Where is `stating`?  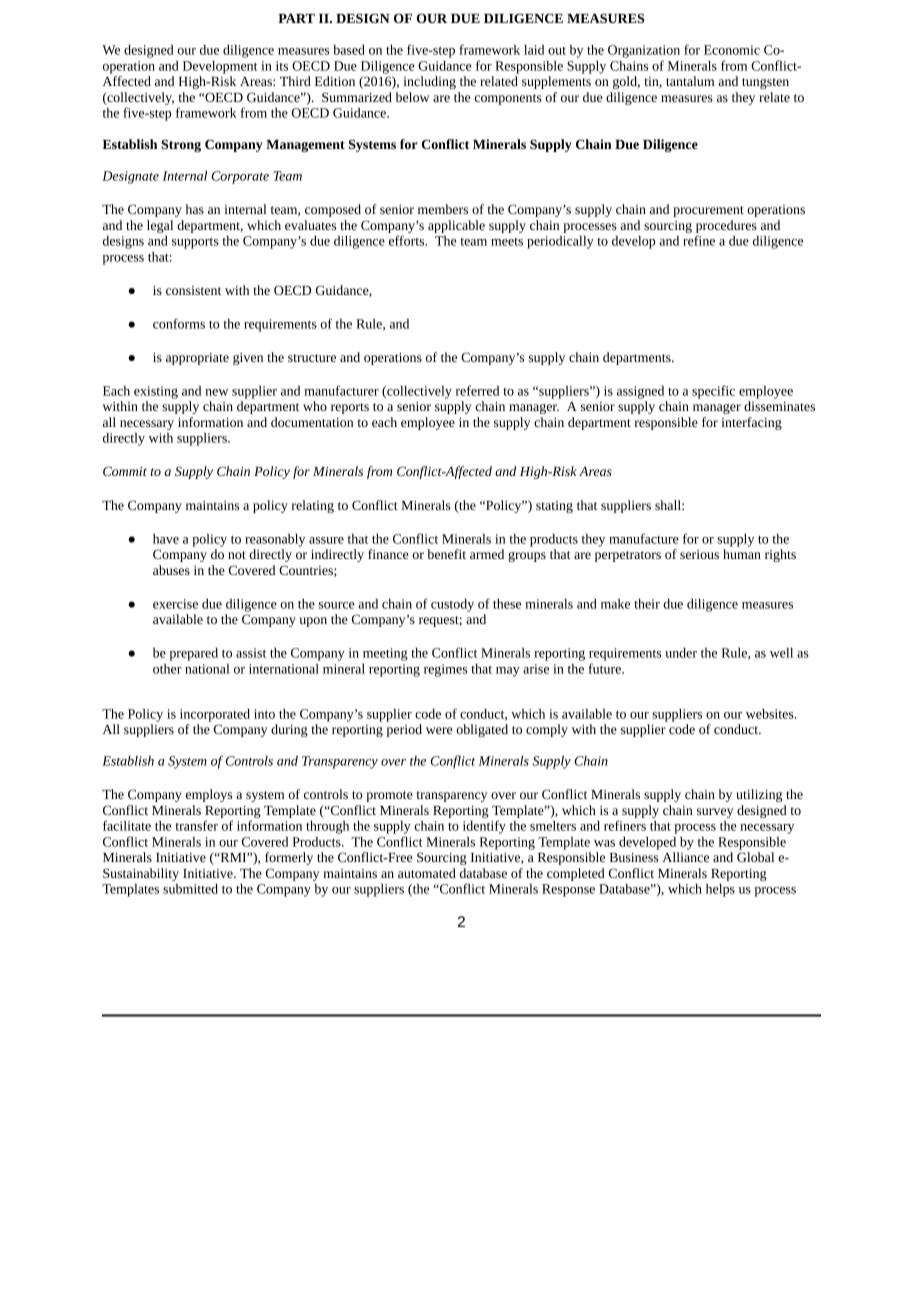 stating is located at coordinates (554, 507).
